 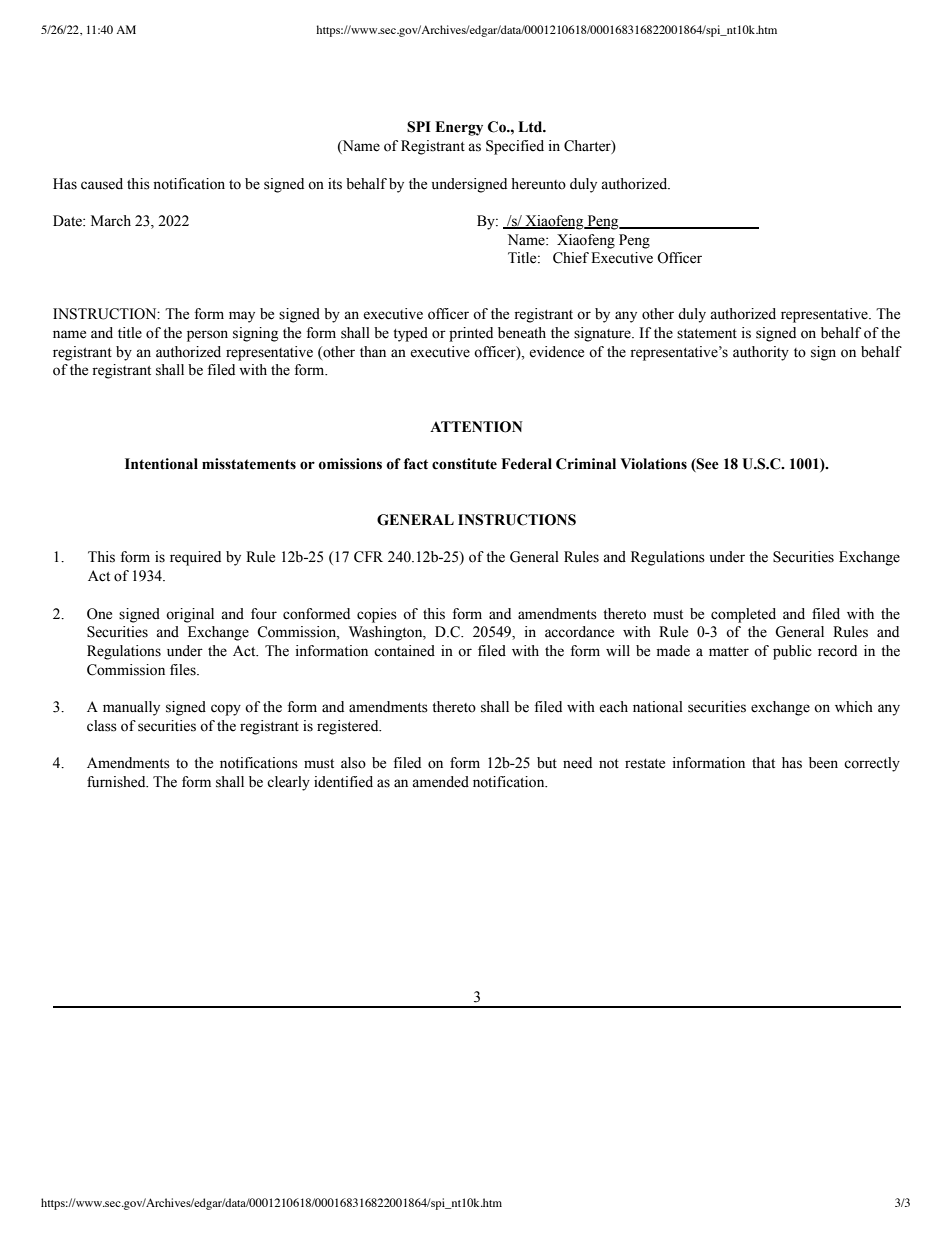 What do you see at coordinates (471, 334) in the document?
I see `printed` at bounding box center [471, 334].
